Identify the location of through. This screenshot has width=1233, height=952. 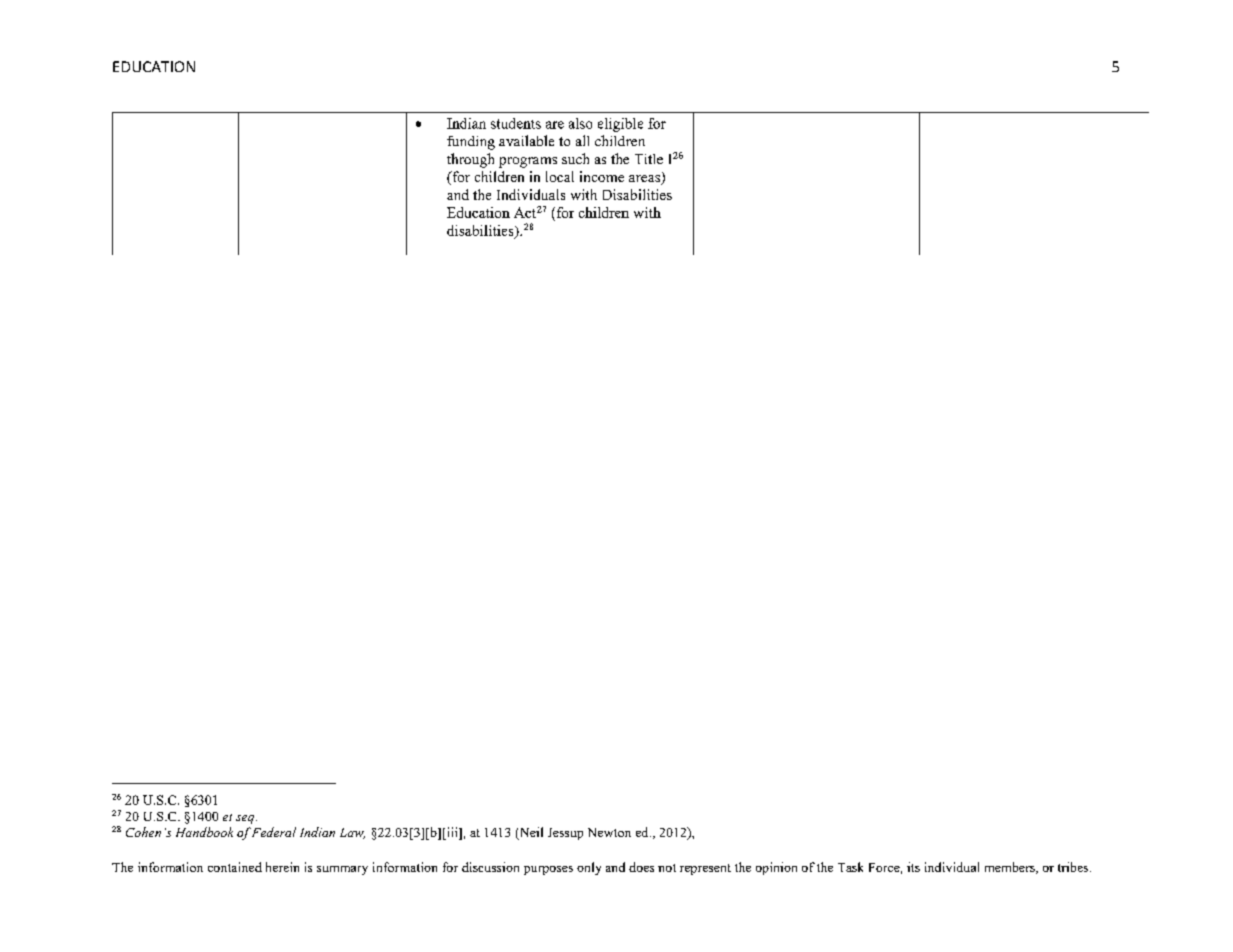
(470, 160).
